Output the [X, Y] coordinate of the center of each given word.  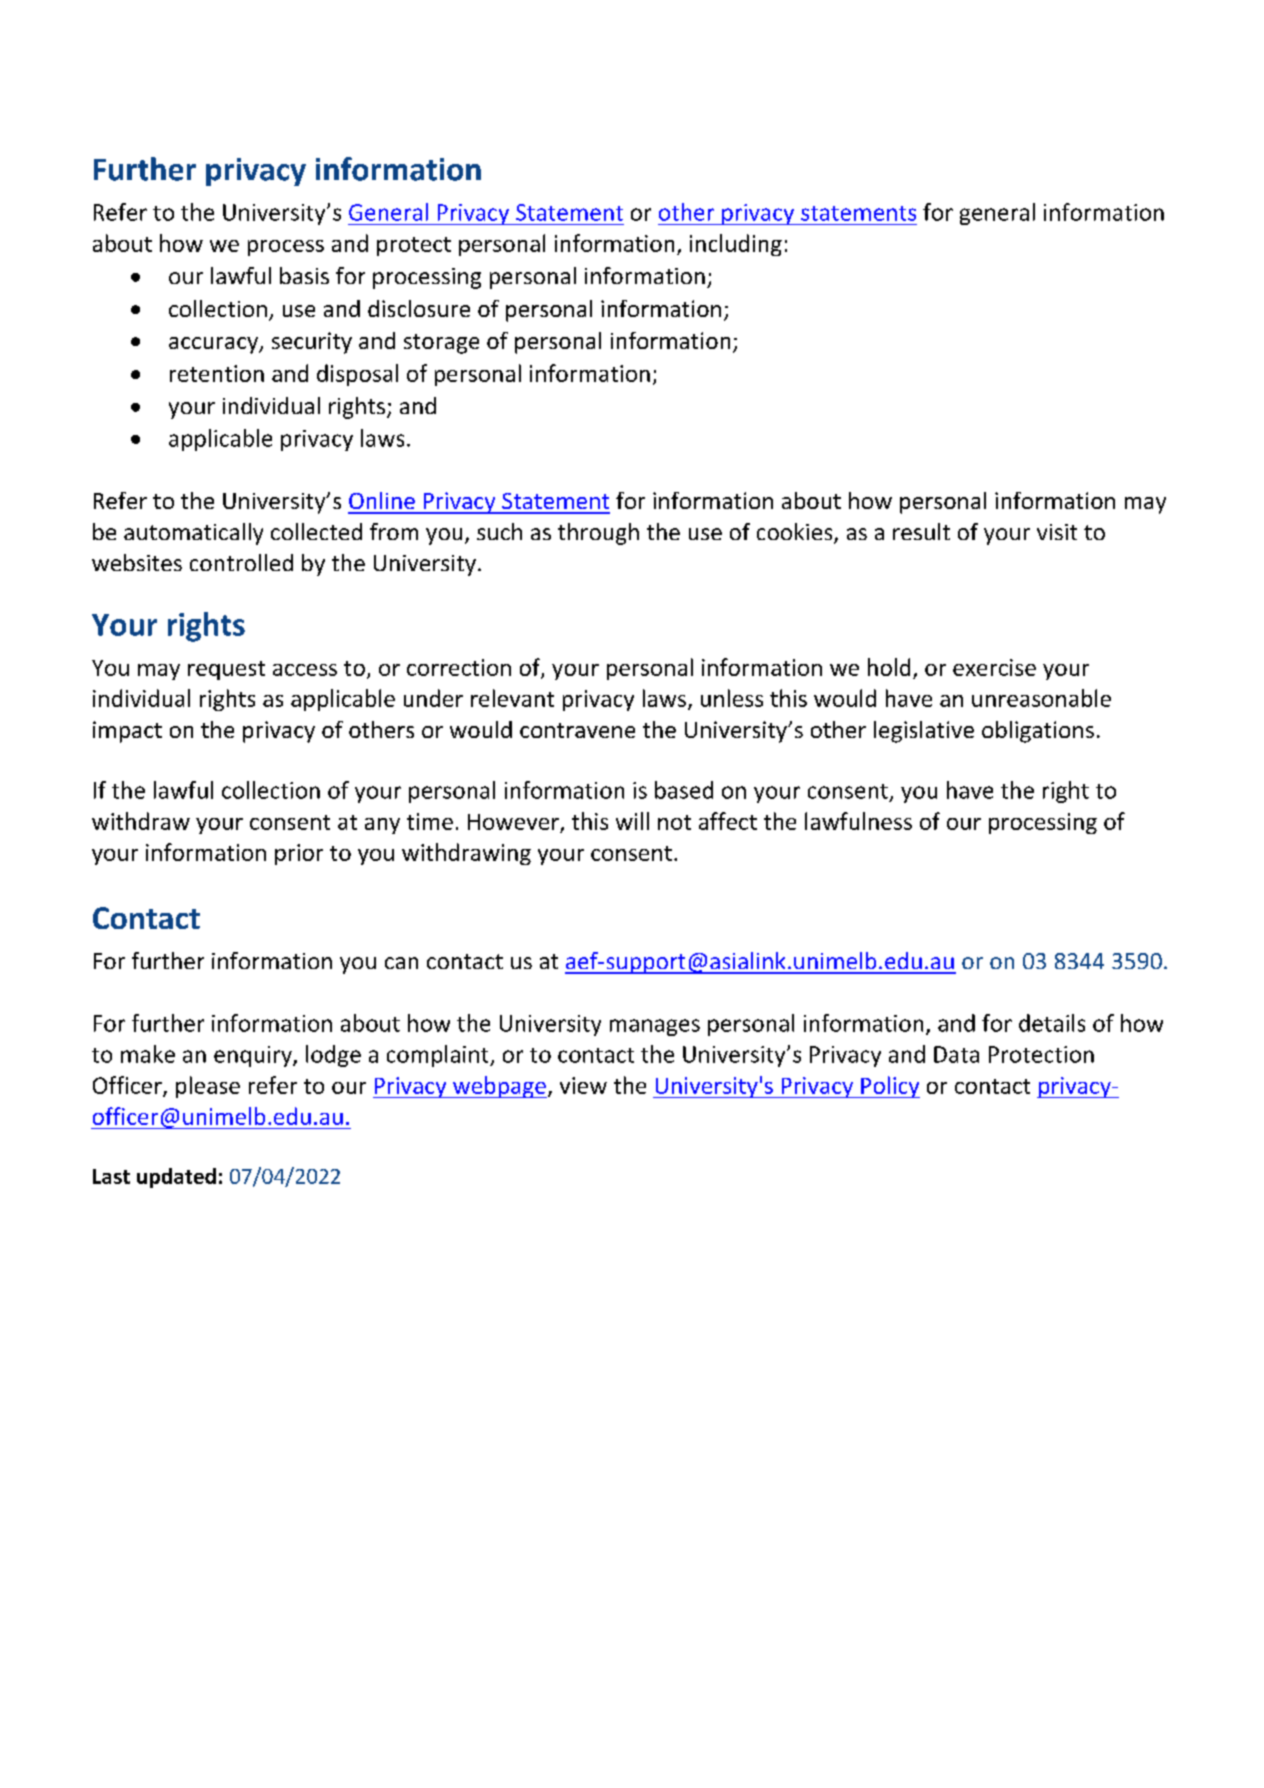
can [401, 963]
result [921, 531]
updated [176, 1178]
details [1052, 1023]
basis [304, 275]
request [226, 670]
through [598, 534]
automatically [193, 534]
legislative [924, 732]
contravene [577, 730]
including [736, 245]
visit [1057, 532]
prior [299, 854]
